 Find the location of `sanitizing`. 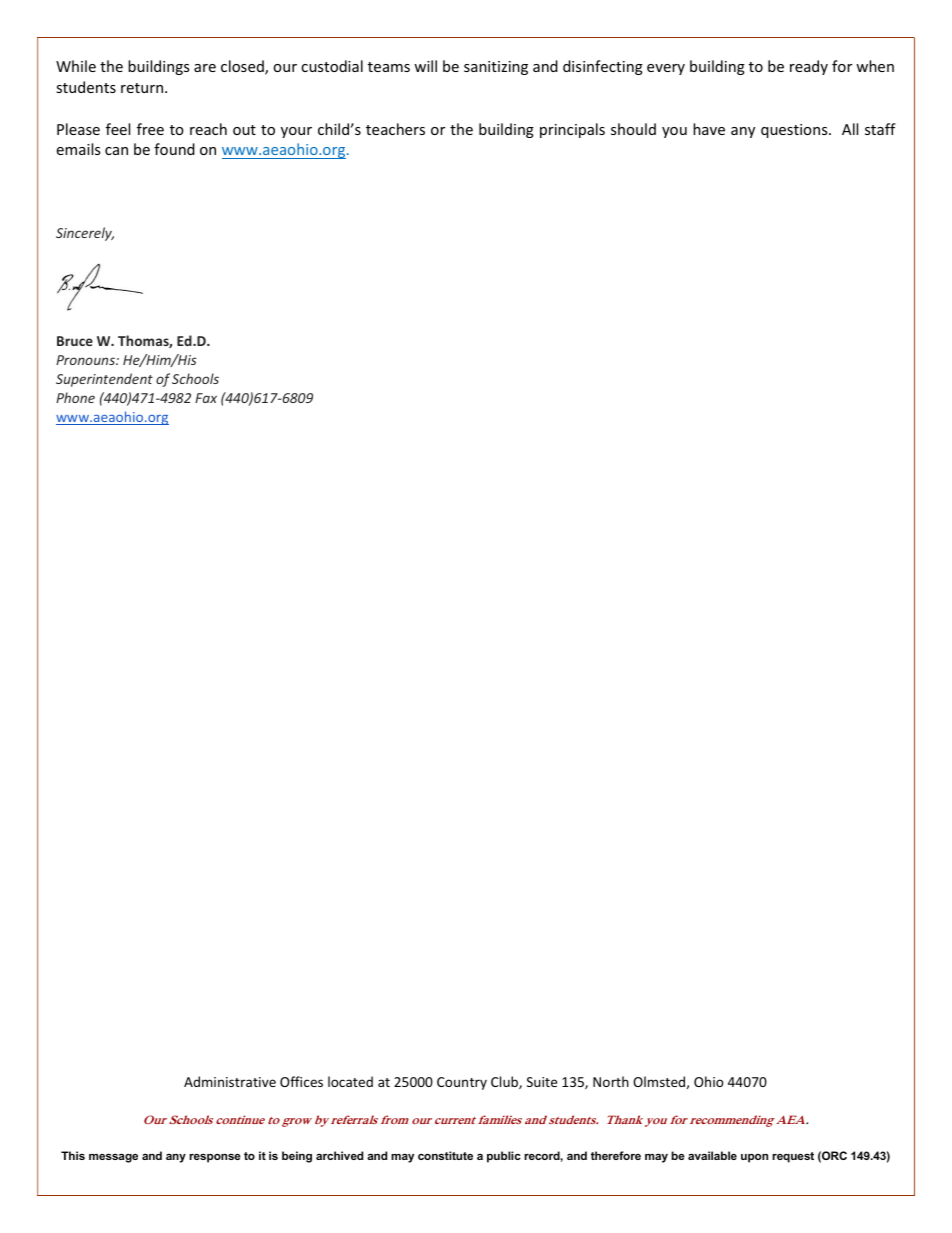

sanitizing is located at coordinates (496, 68).
